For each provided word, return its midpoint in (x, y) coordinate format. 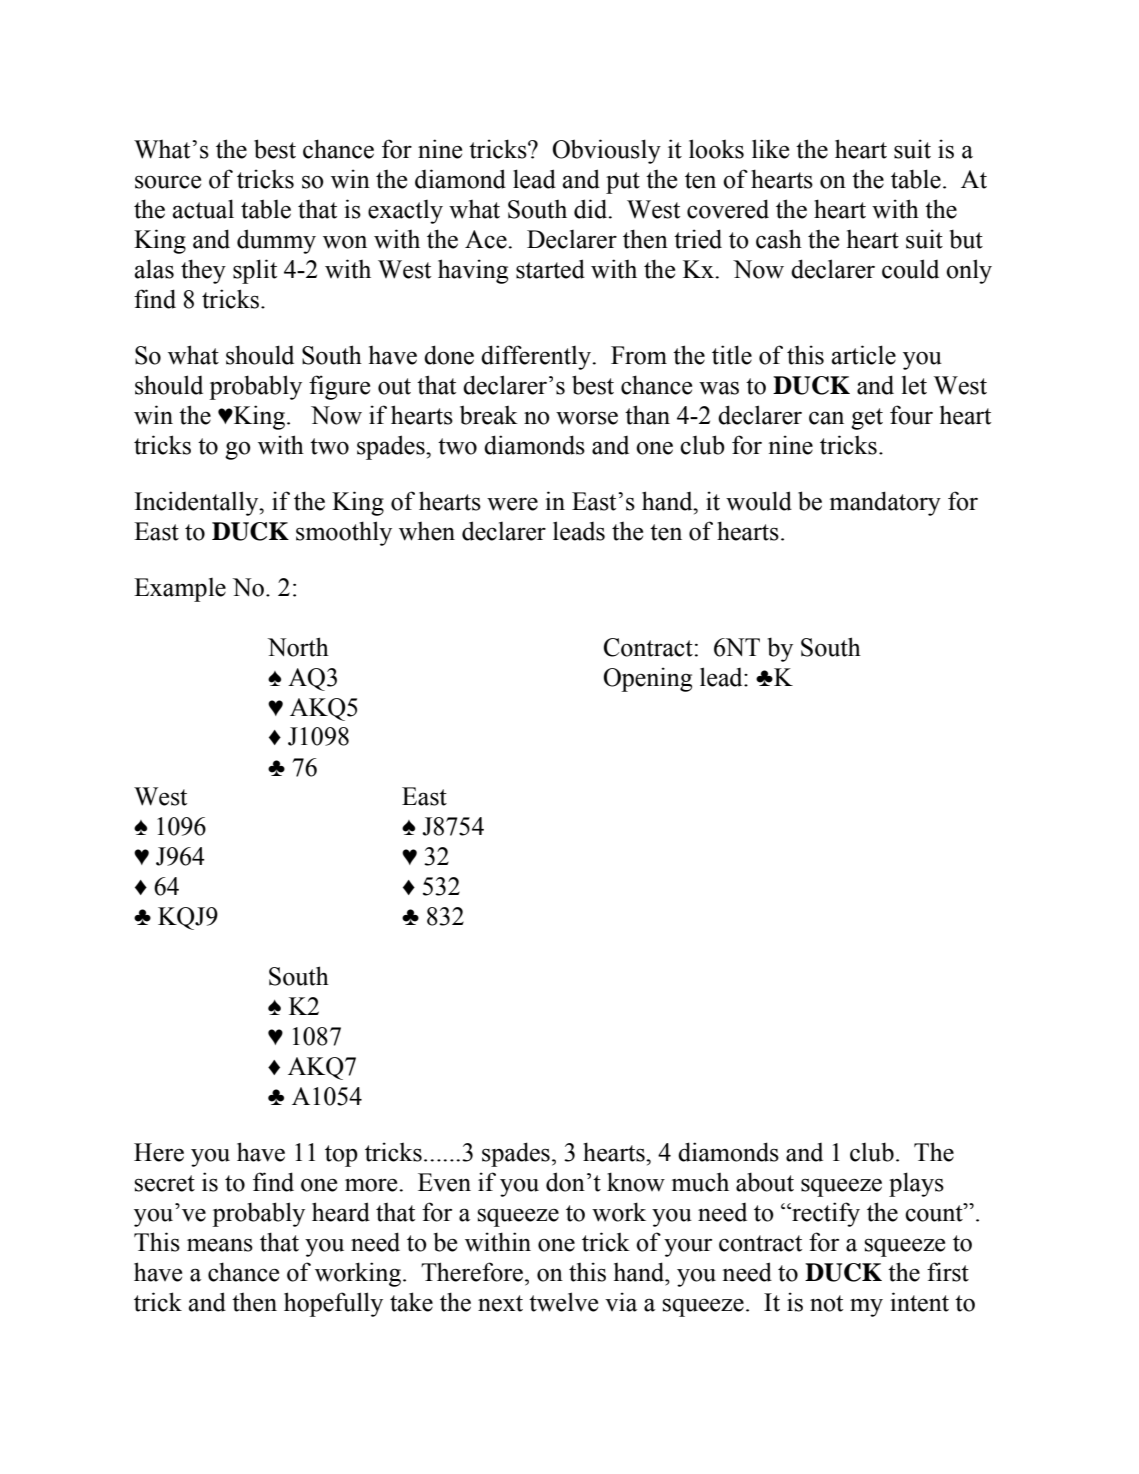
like (770, 149)
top (341, 1156)
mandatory (885, 503)
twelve (563, 1302)
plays (916, 1184)
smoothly (344, 533)
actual (203, 209)
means (220, 1245)
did (592, 209)
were (512, 504)
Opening (648, 679)
